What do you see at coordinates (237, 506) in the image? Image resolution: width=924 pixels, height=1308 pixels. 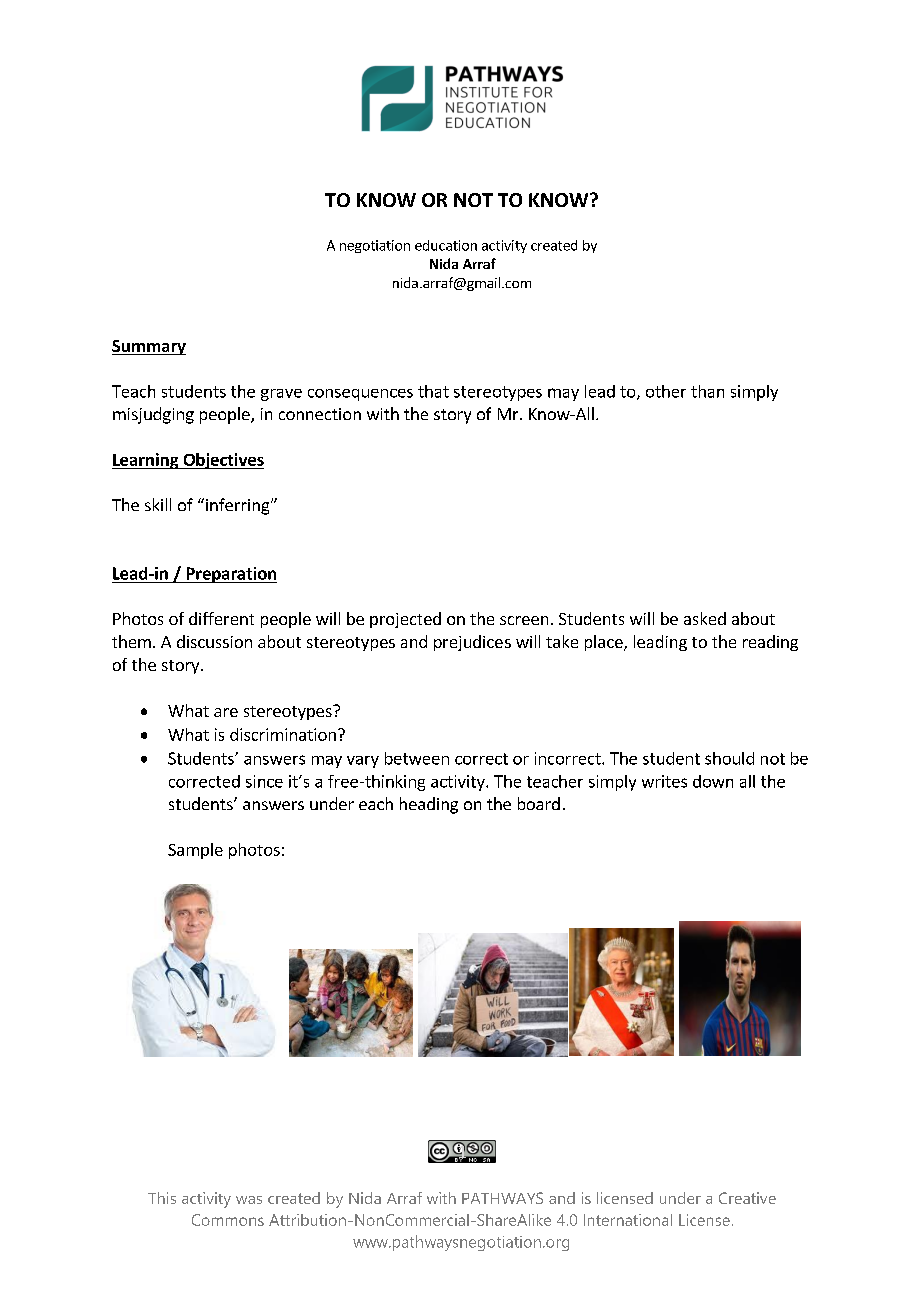 I see `inferring` at bounding box center [237, 506].
